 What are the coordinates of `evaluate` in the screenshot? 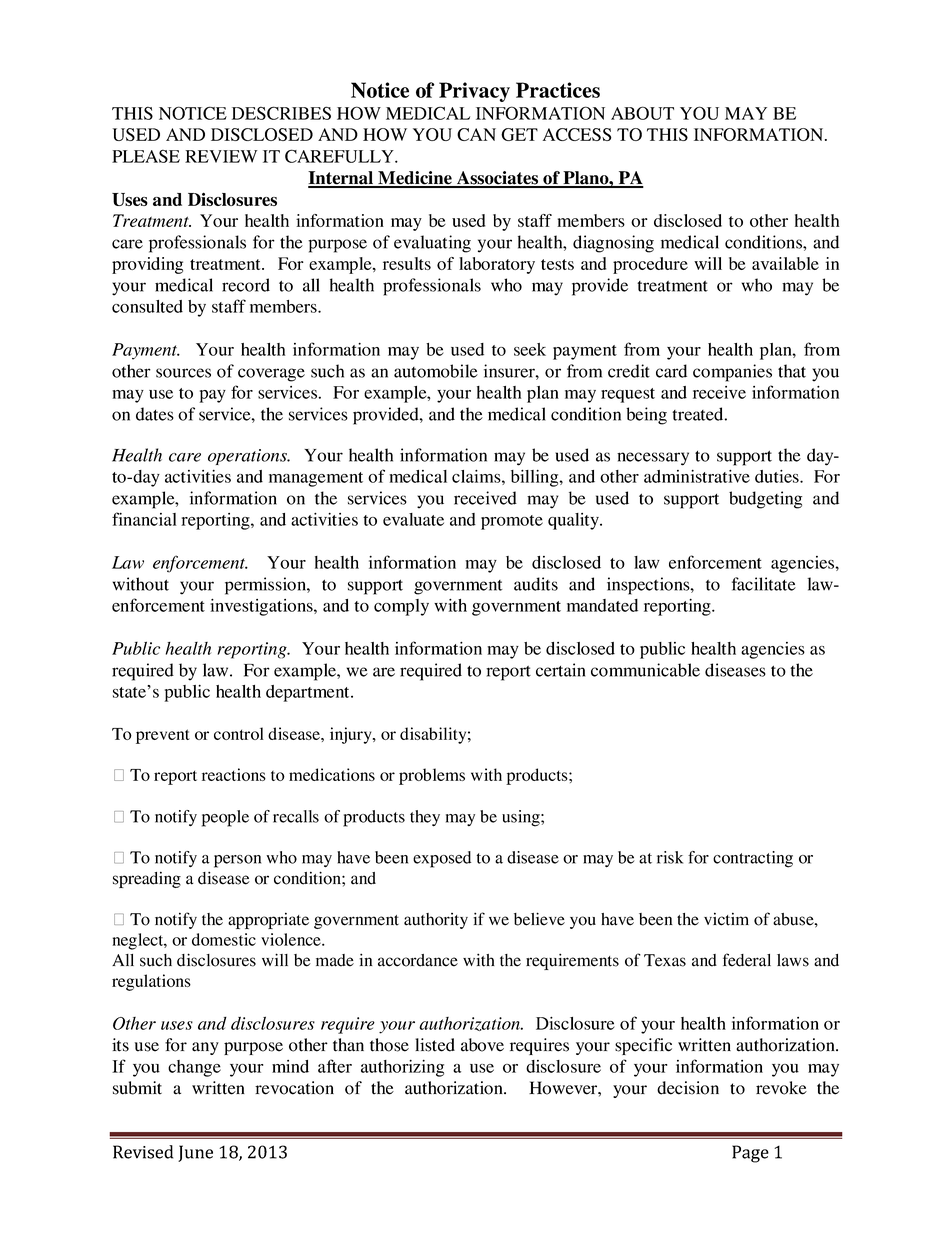 It's located at (413, 519).
